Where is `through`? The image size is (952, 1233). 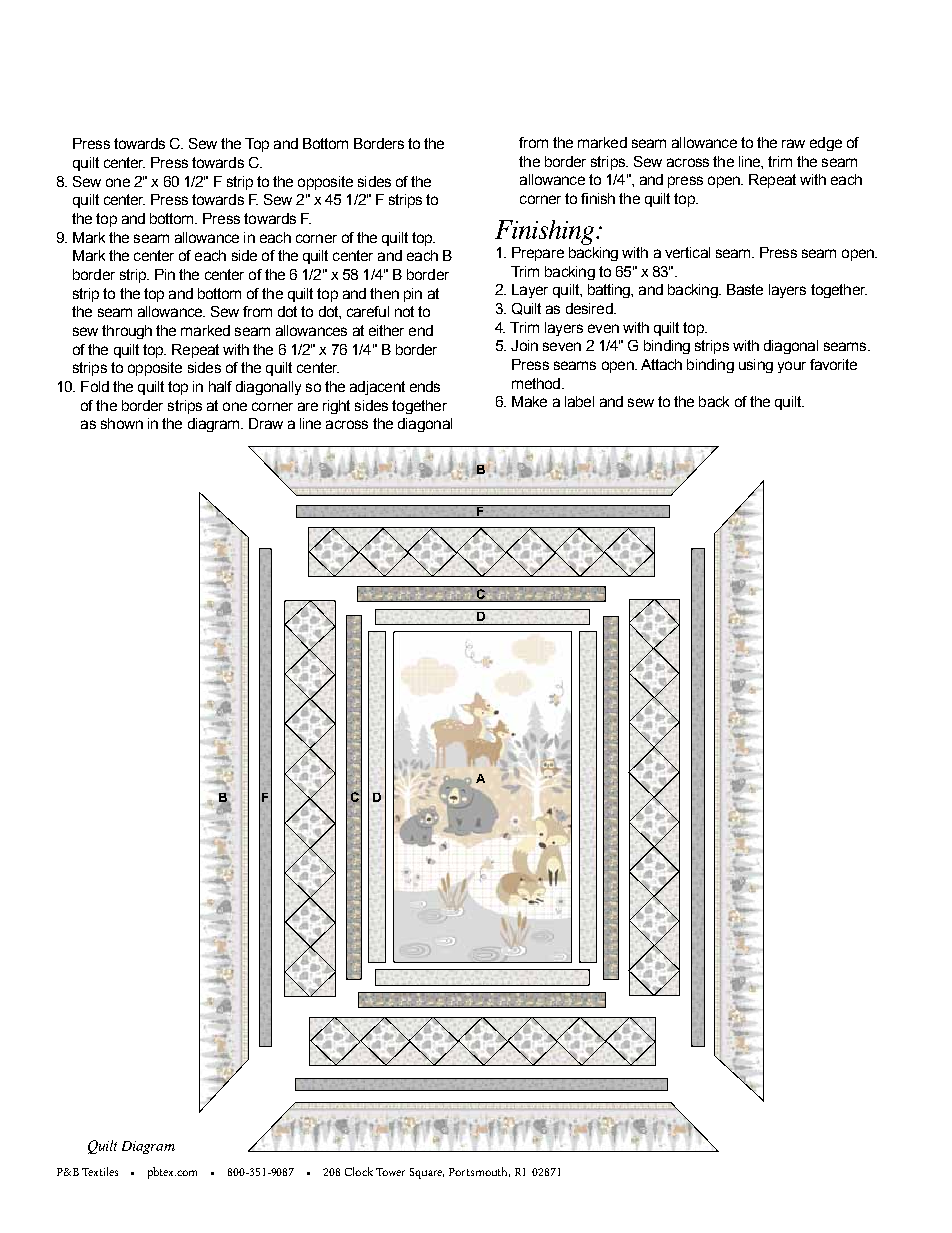
through is located at coordinates (127, 332).
